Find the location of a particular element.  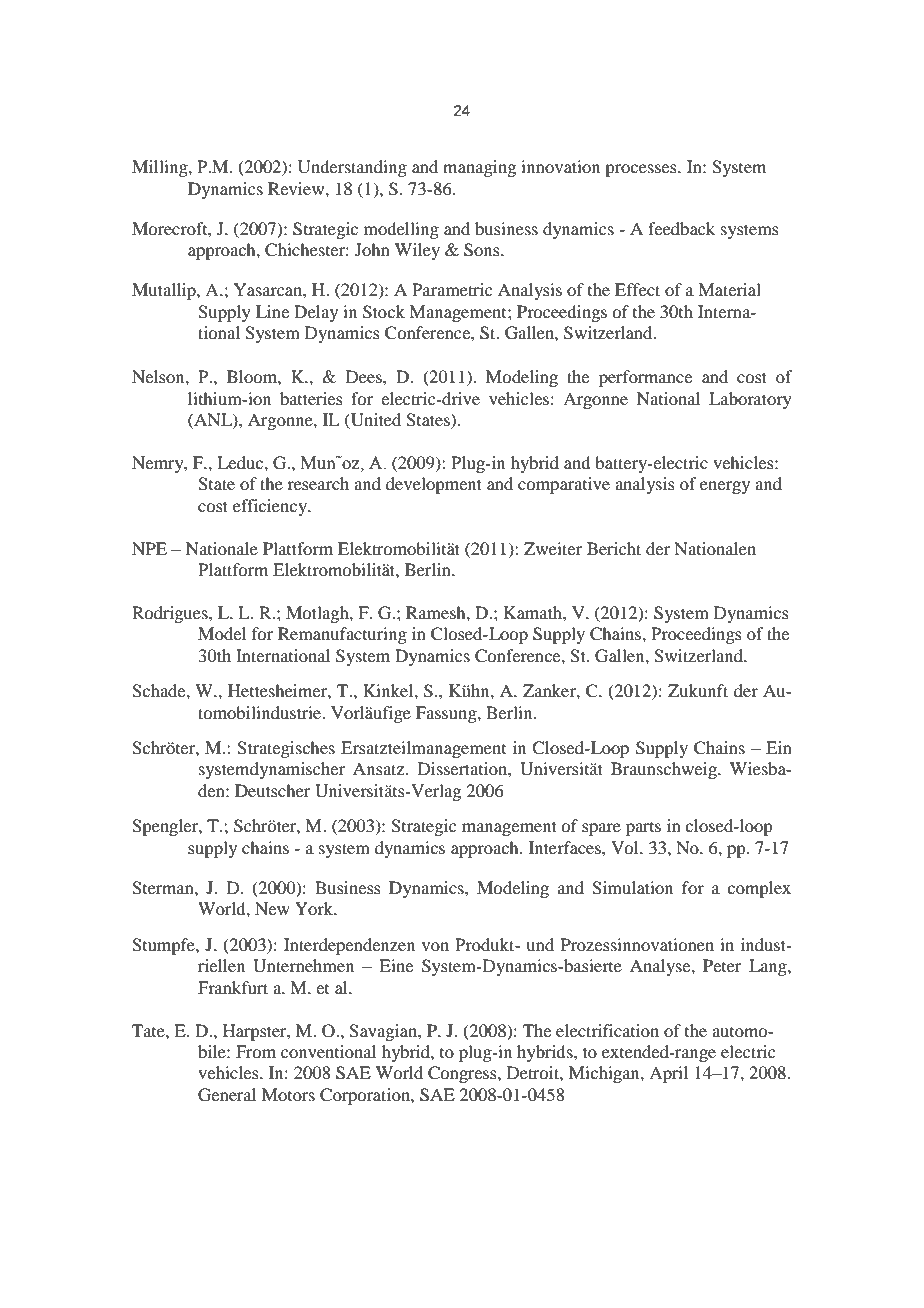

Zweiter is located at coordinates (553, 548).
